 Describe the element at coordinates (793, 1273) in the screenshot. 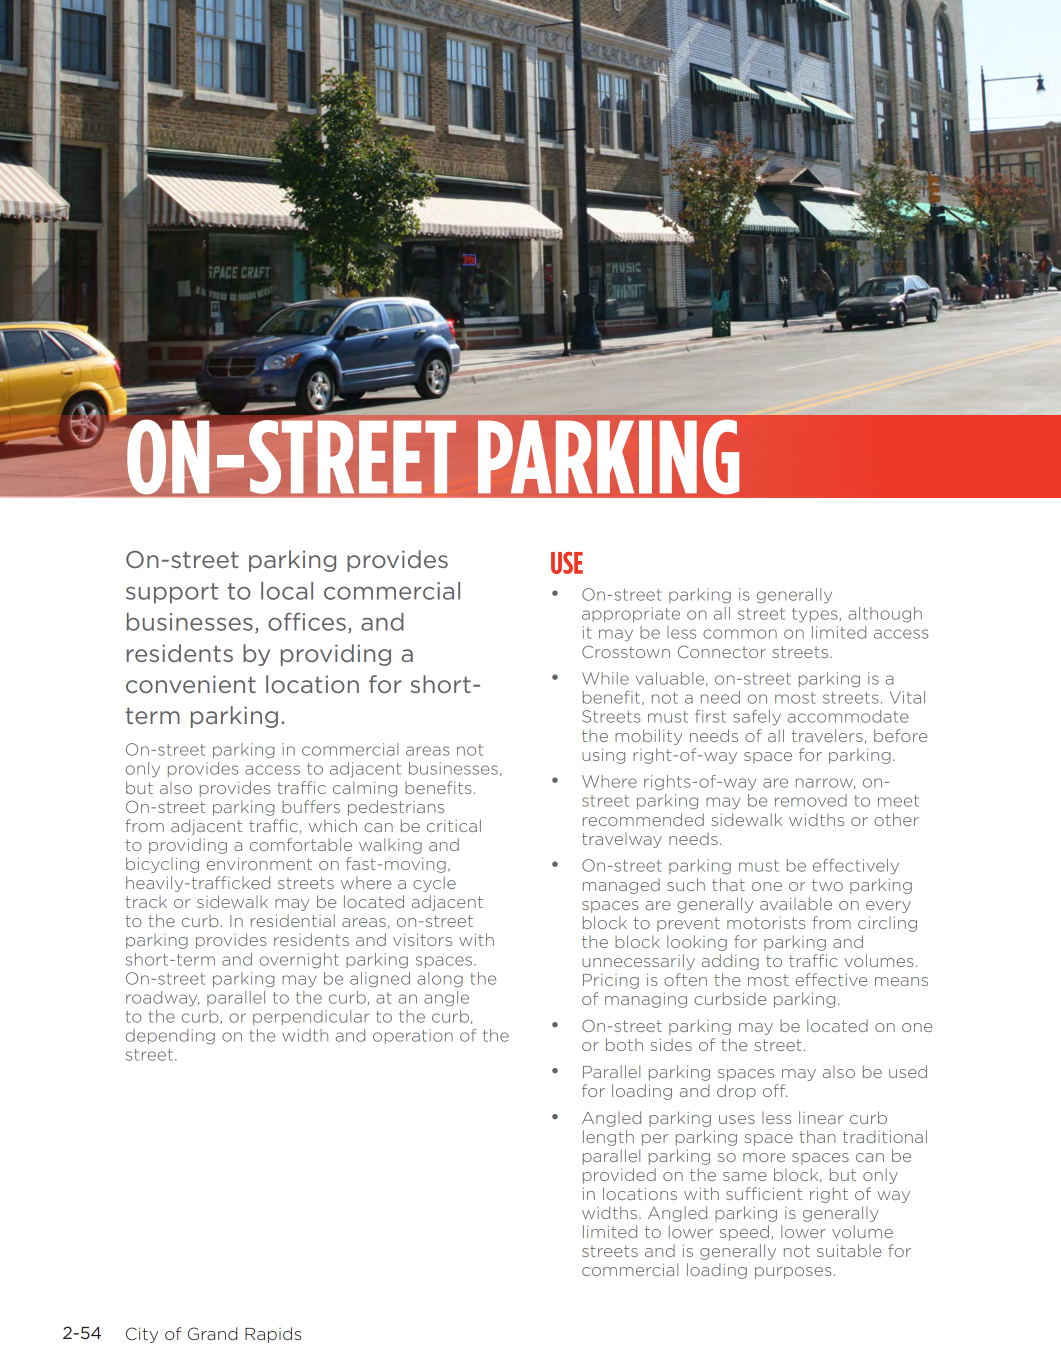

I see `purposes` at that location.
